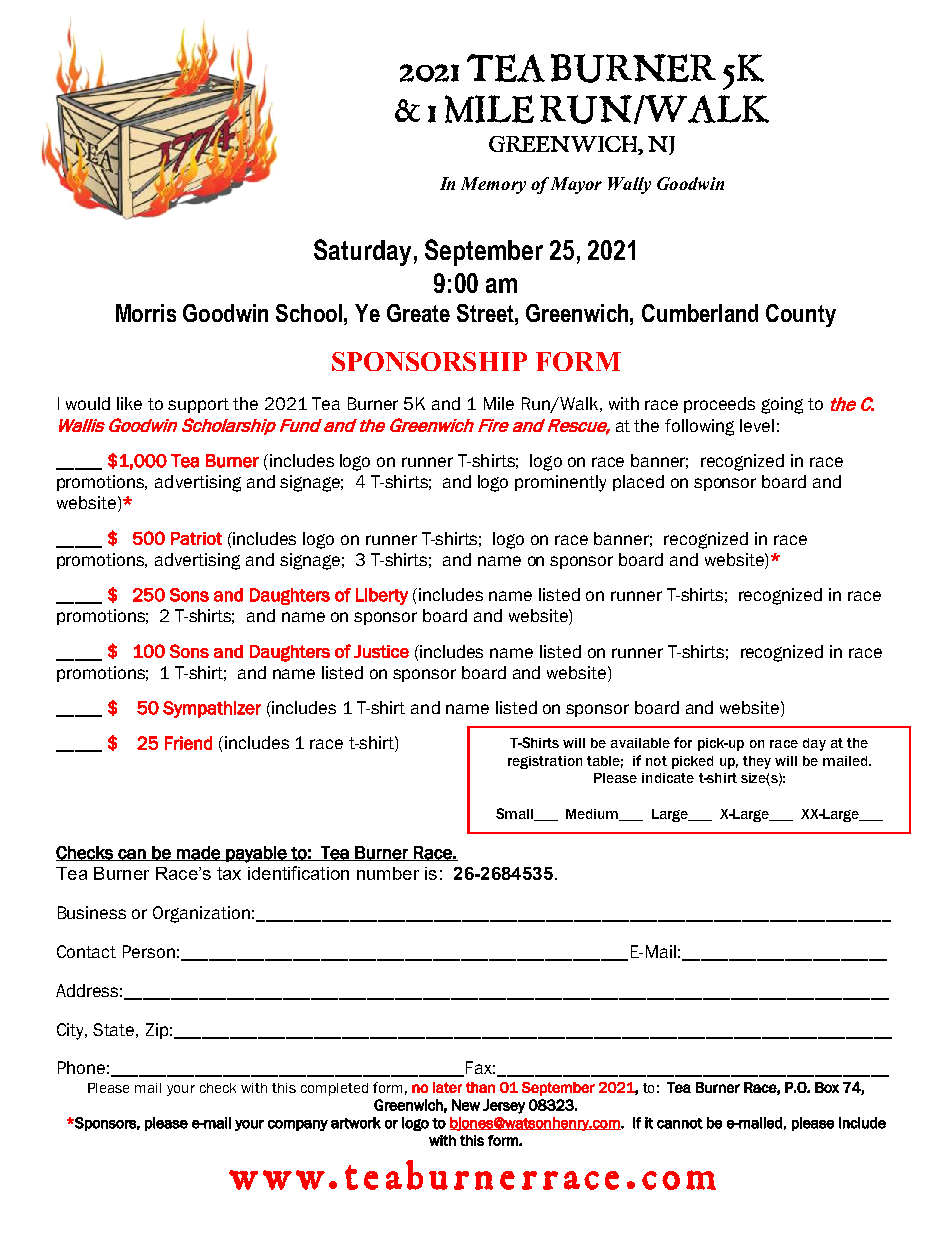 The width and height of the image is (952, 1233). I want to click on number, so click(388, 873).
